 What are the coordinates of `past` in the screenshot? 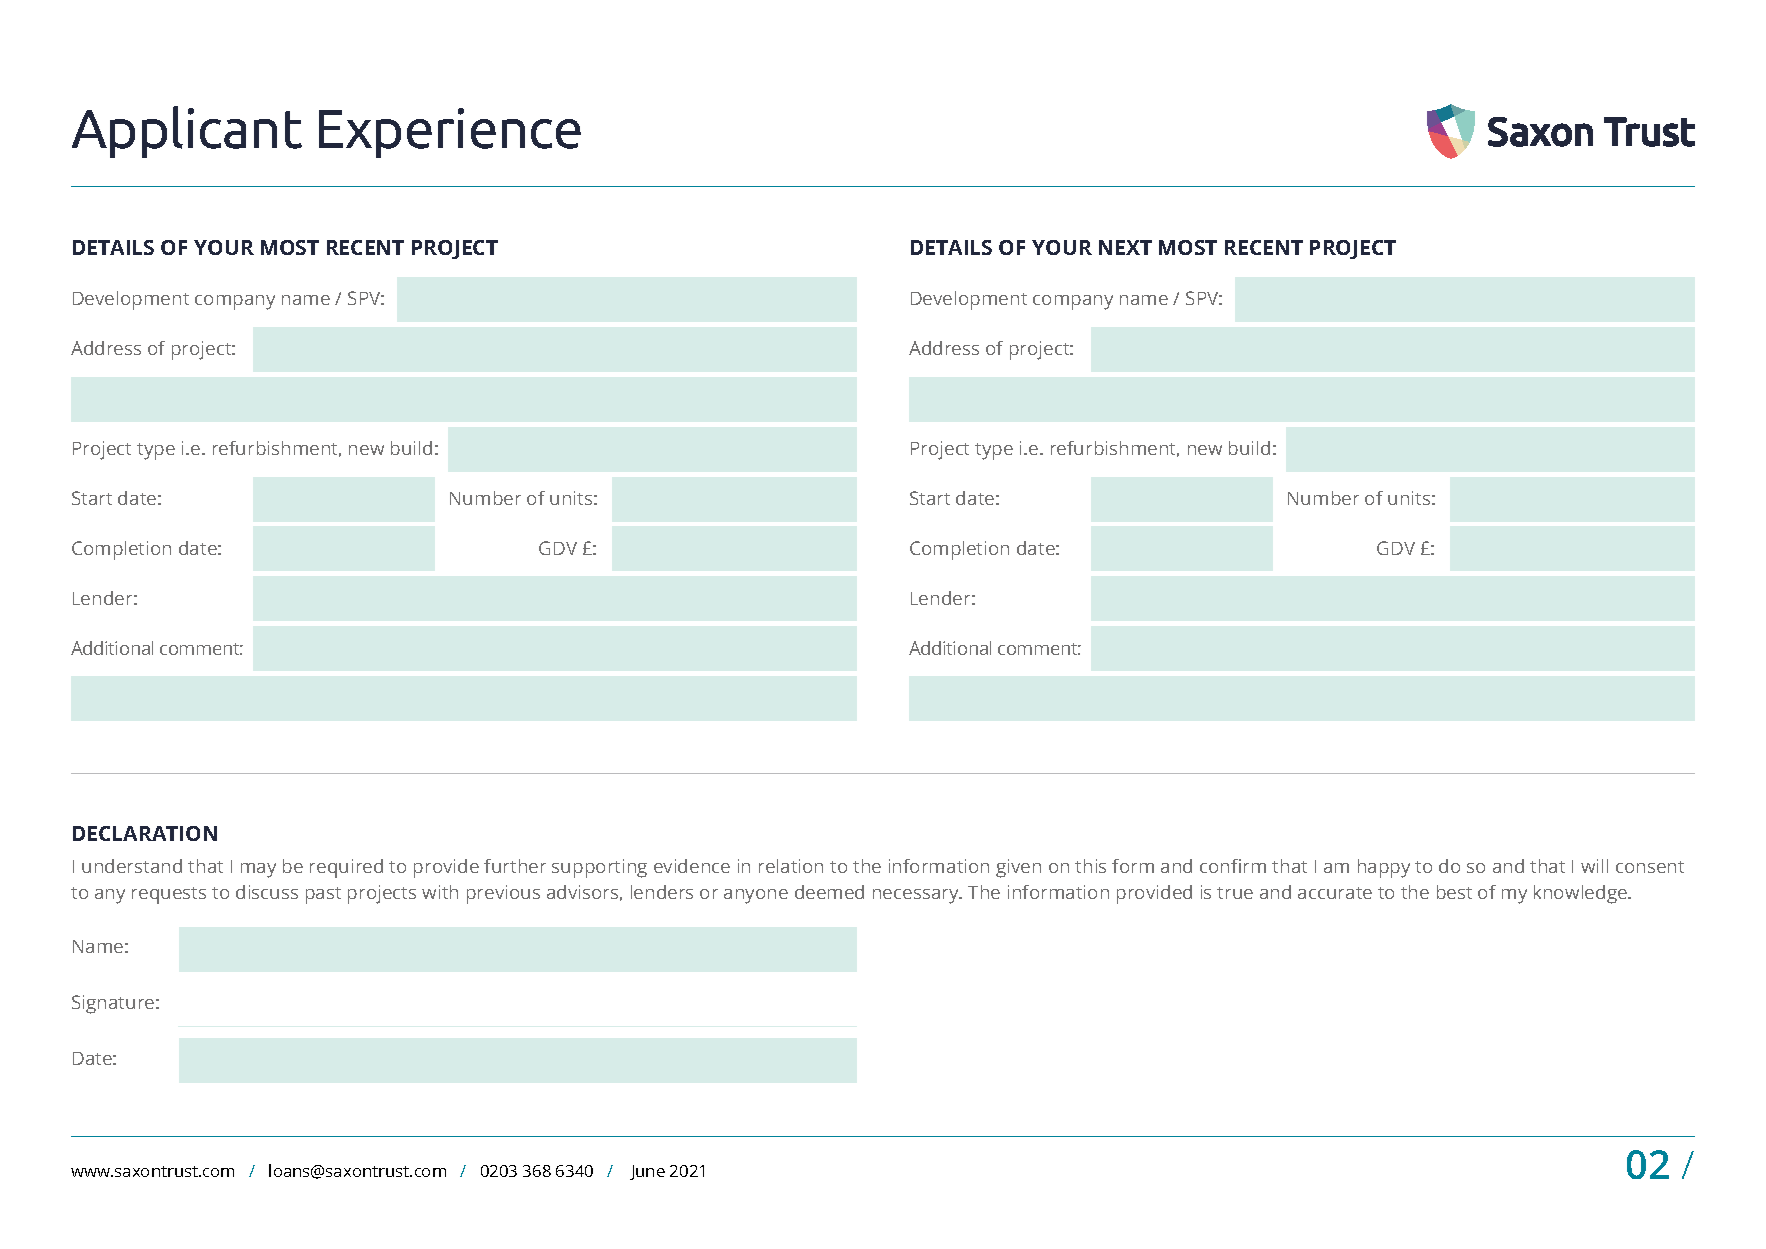 It's located at (323, 895).
